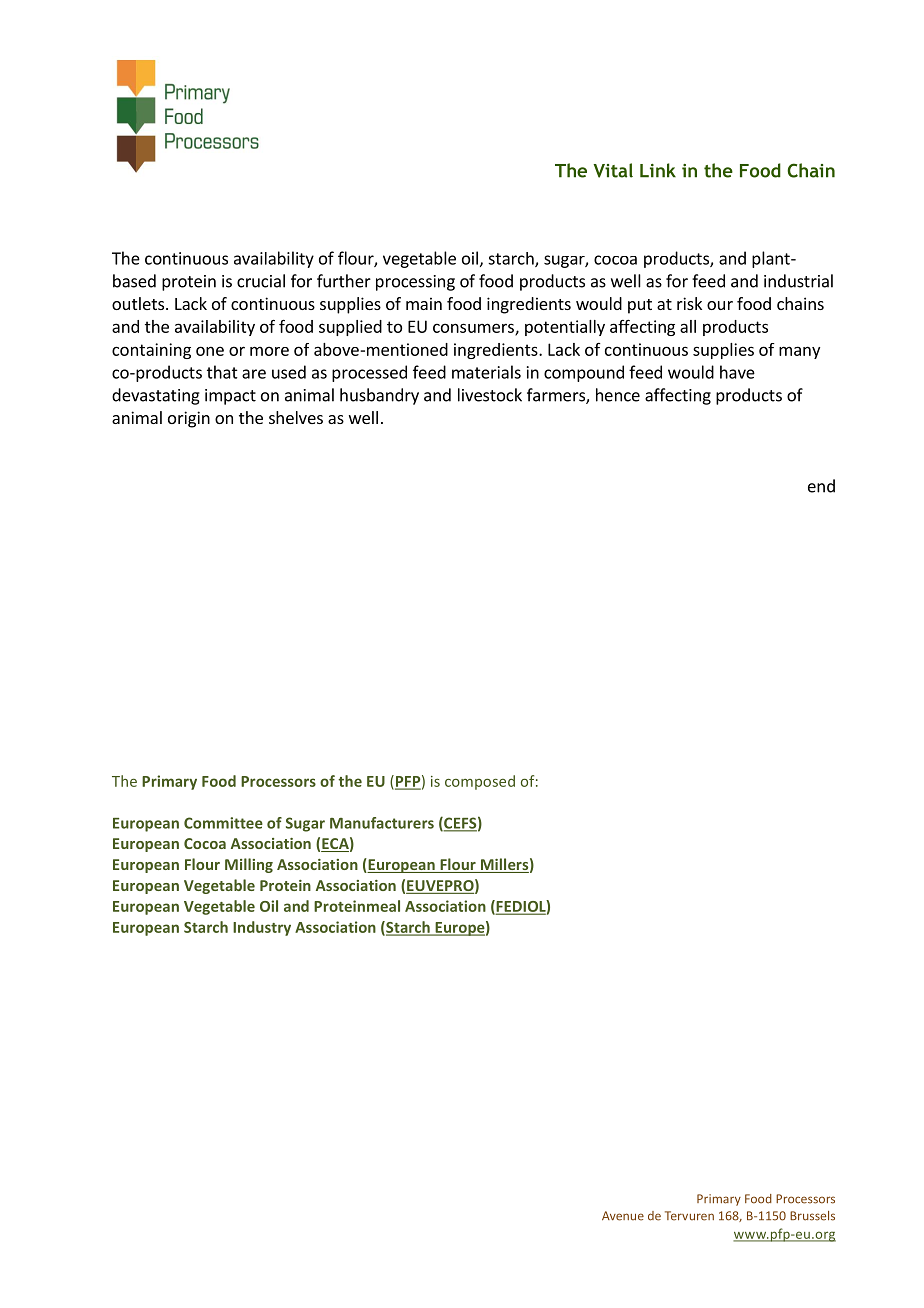 Image resolution: width=924 pixels, height=1308 pixels. Describe the element at coordinates (658, 170) in the screenshot. I see `Link` at that location.
